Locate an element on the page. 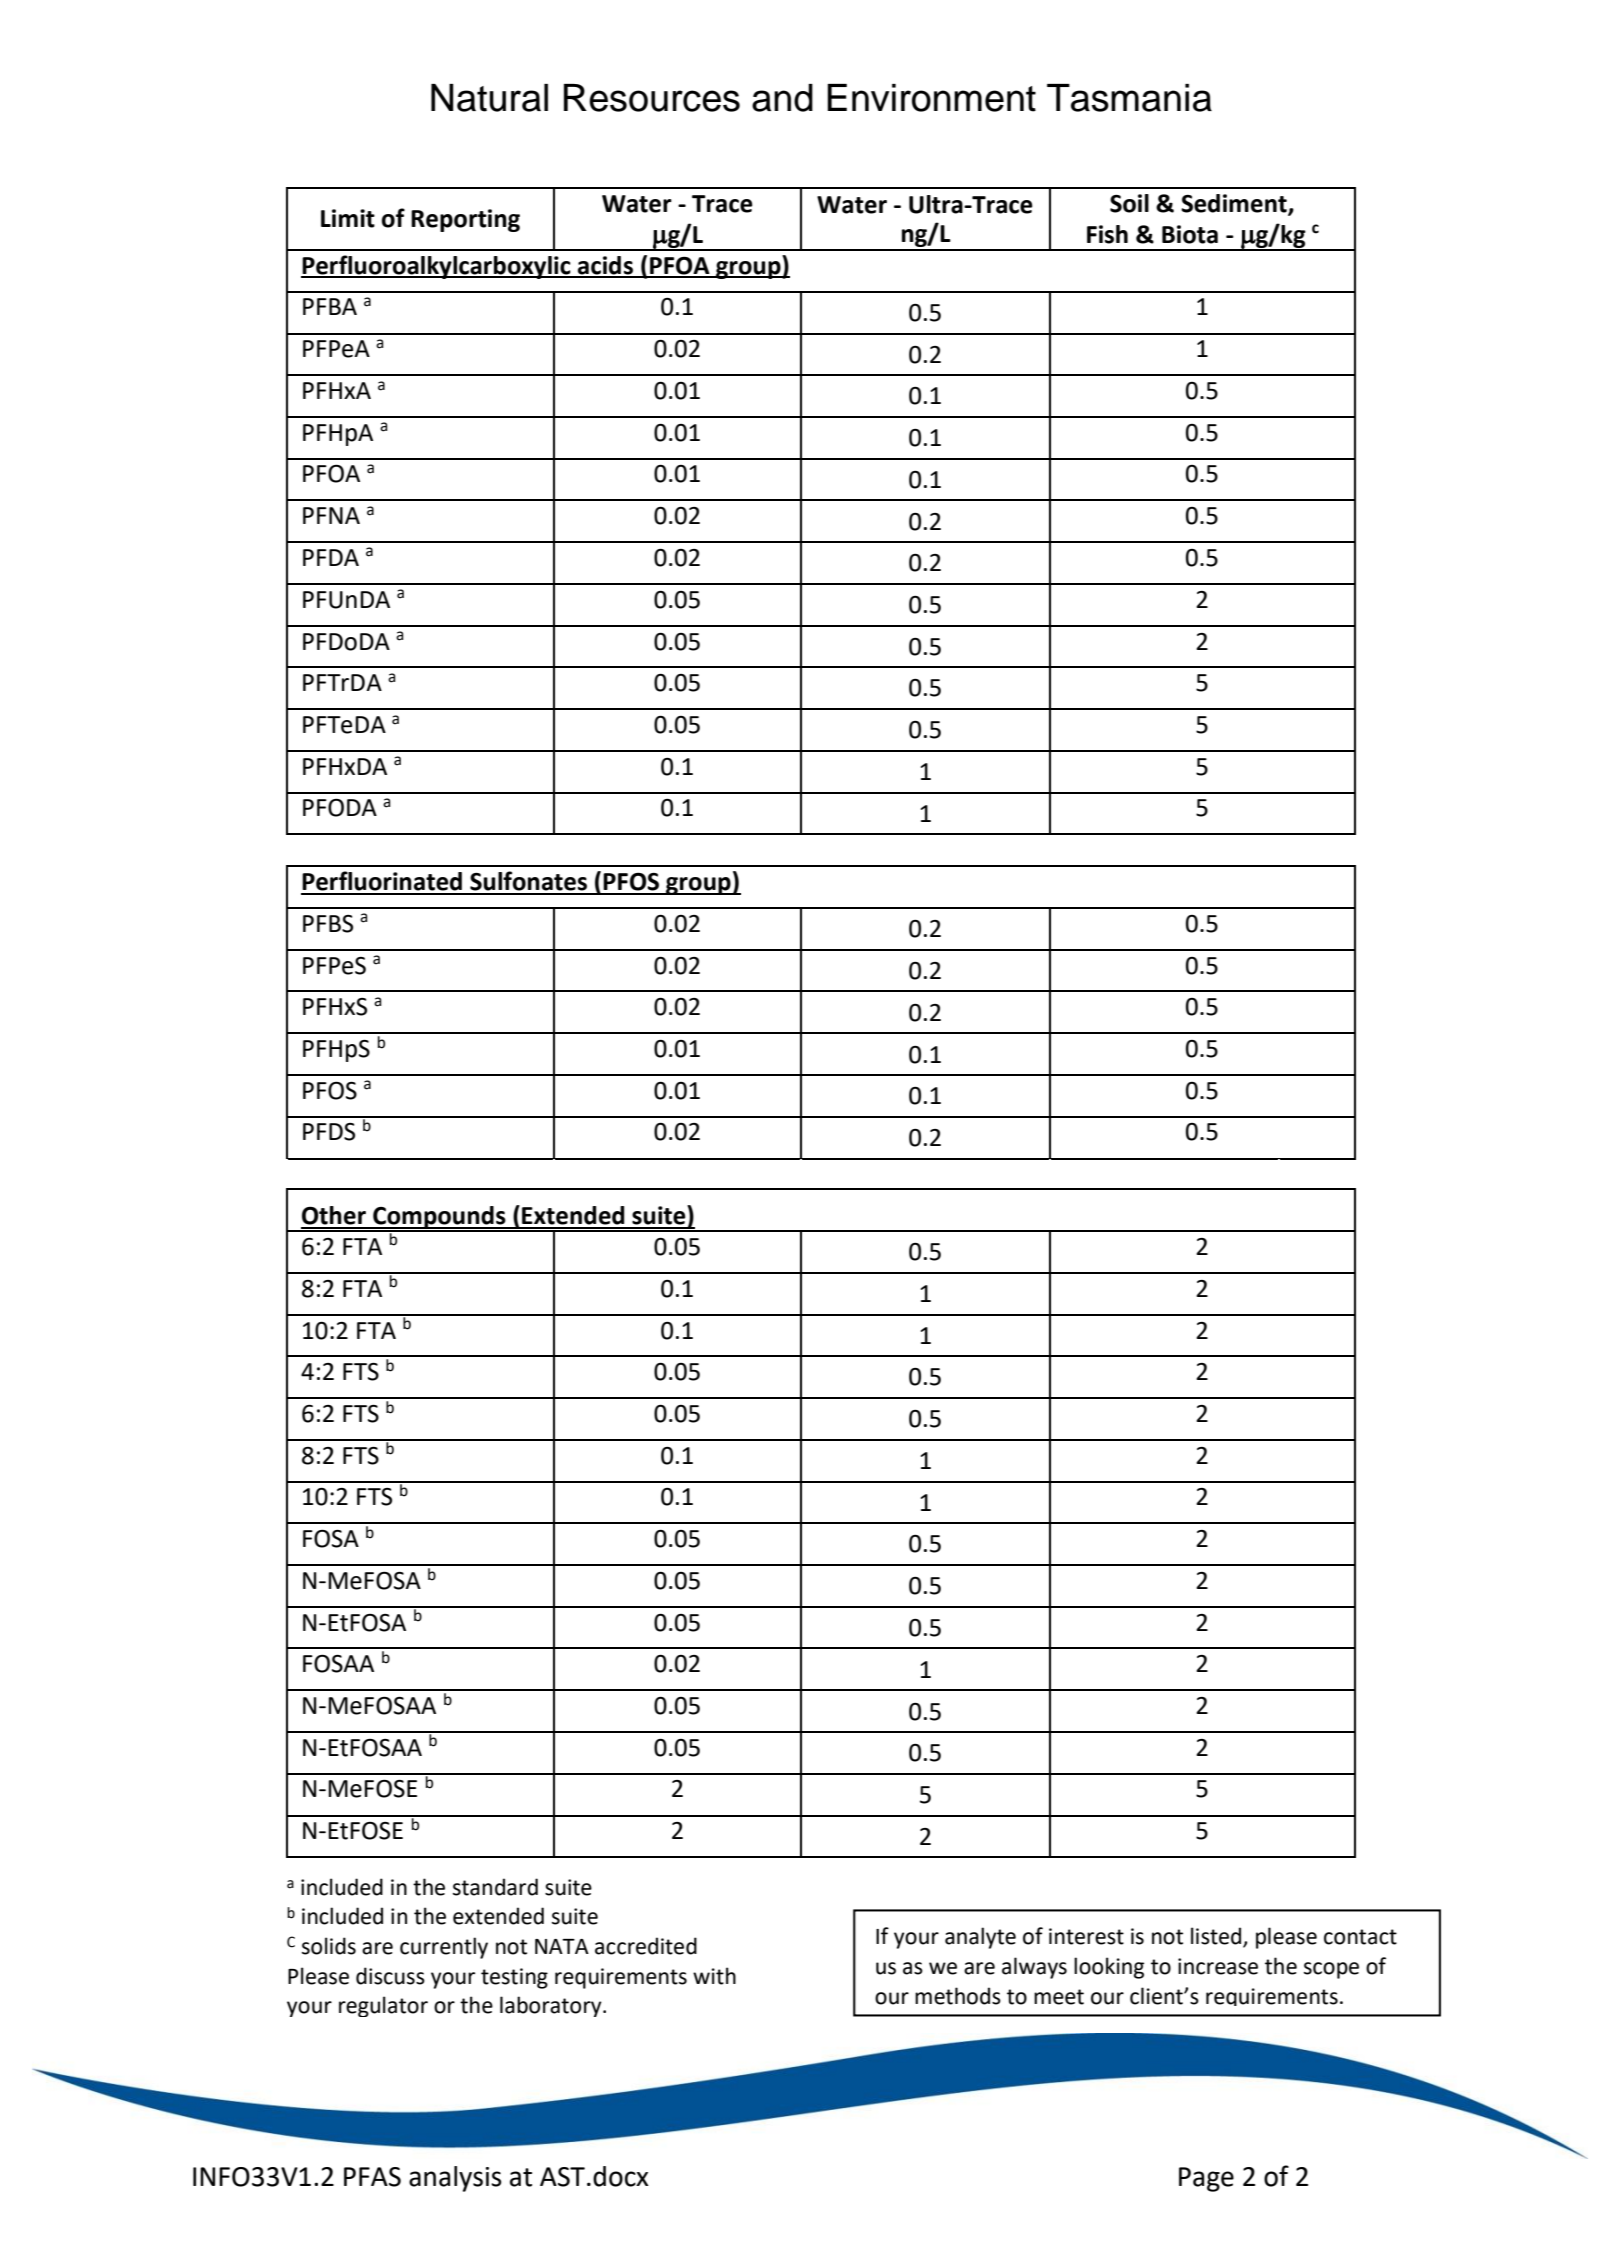  listed is located at coordinates (1217, 1937).
